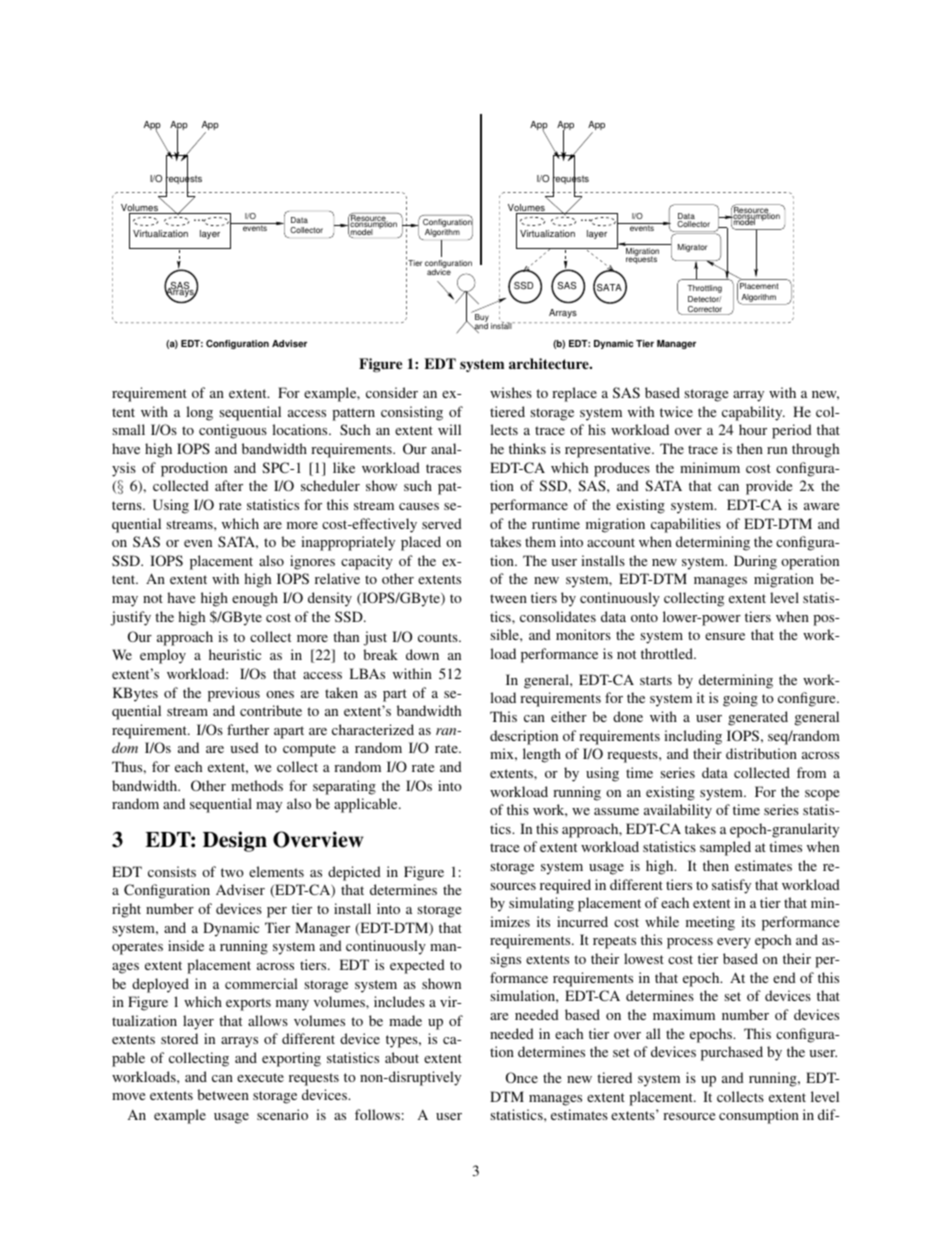 This screenshot has width=952, height=1233. I want to click on served, so click(442, 523).
